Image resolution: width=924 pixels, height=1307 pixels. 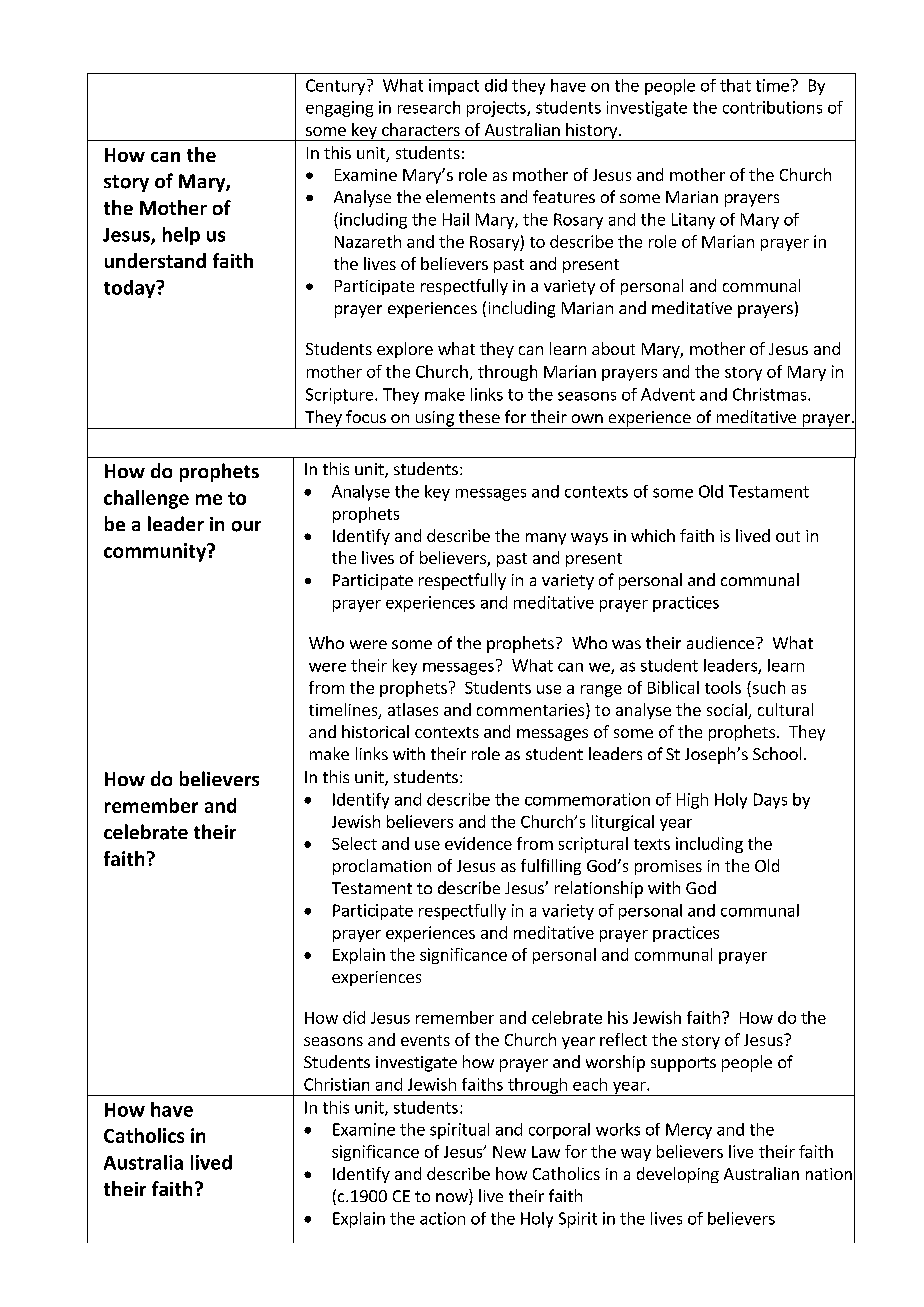 What do you see at coordinates (530, 710) in the document?
I see `commentaries` at bounding box center [530, 710].
